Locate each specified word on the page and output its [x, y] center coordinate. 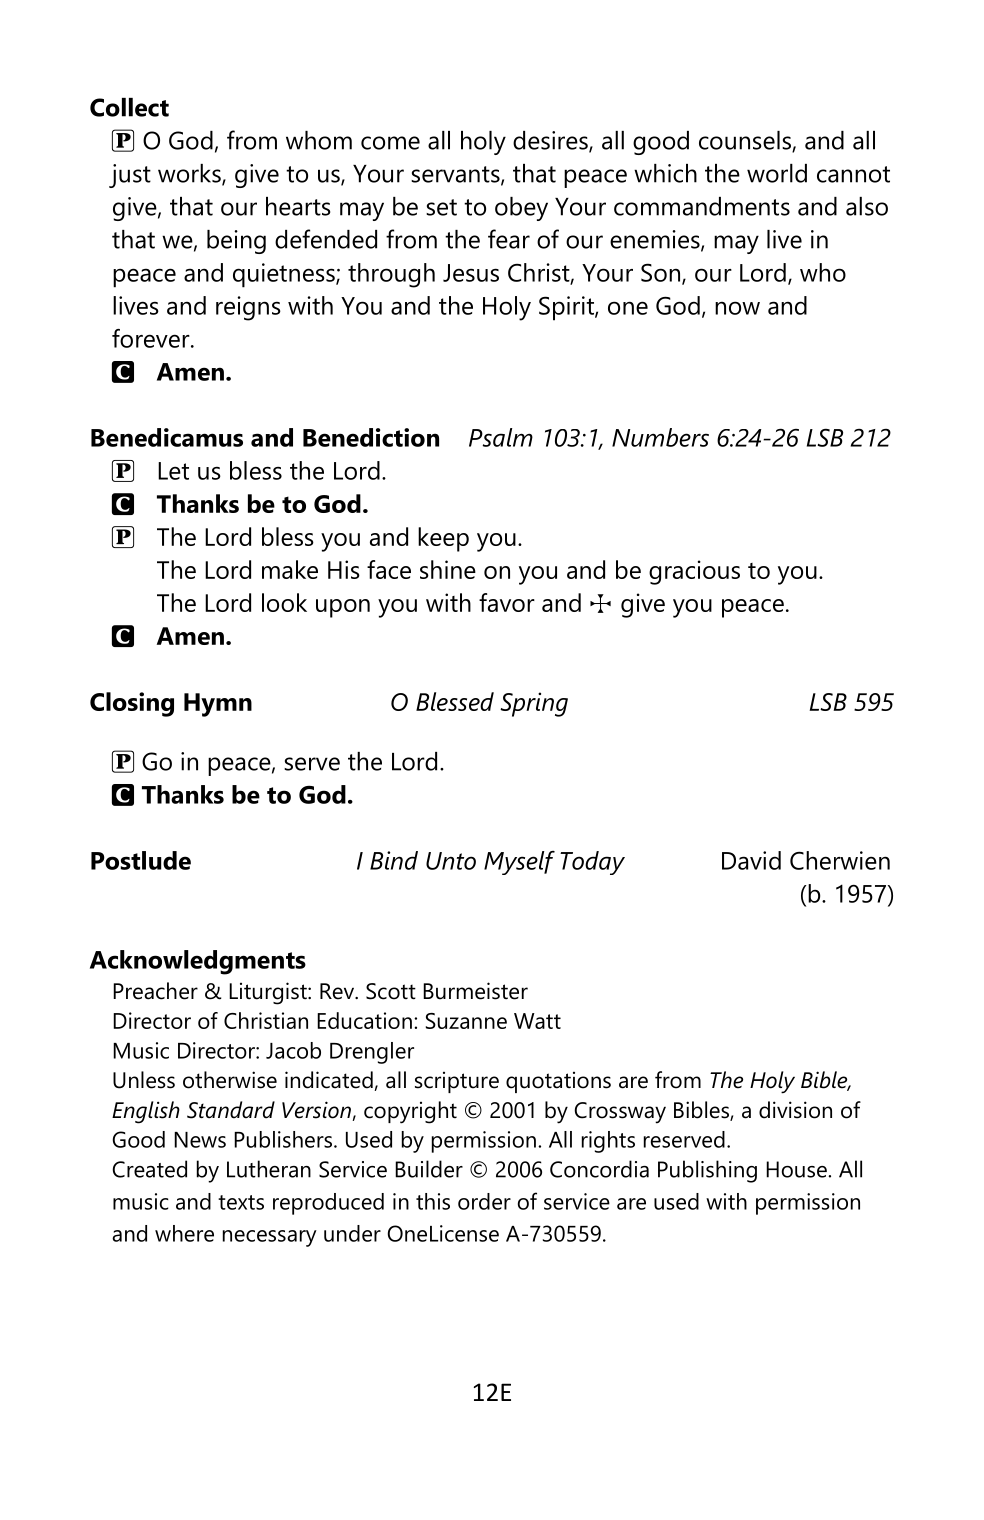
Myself [519, 863]
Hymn [218, 705]
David [751, 860]
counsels [746, 141]
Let [173, 471]
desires [551, 141]
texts [241, 1202]
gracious [694, 572]
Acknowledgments [198, 962]
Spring [534, 704]
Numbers [660, 437]
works [190, 174]
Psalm [501, 437]
